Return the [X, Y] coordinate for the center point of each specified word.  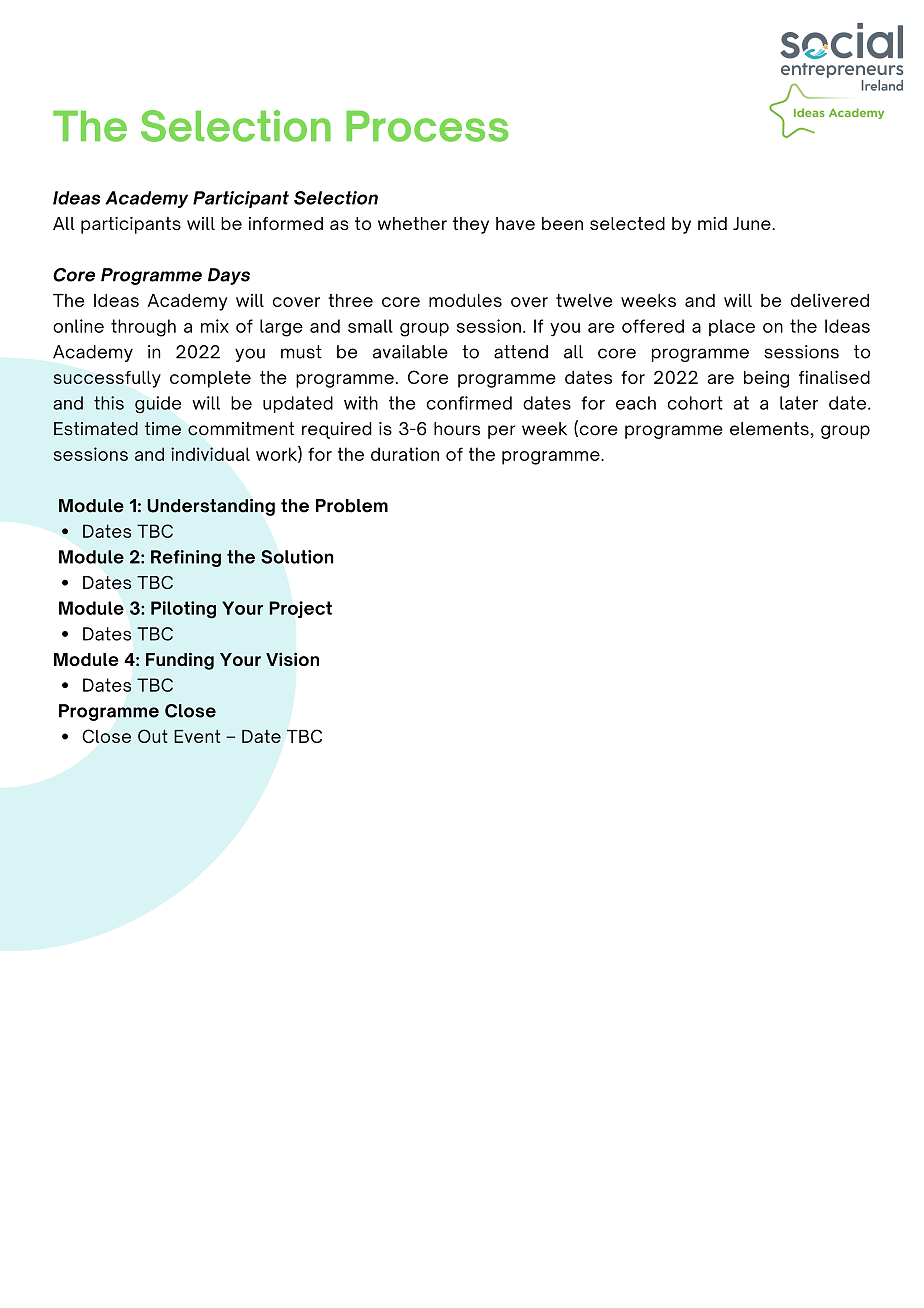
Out [153, 736]
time [163, 429]
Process [427, 126]
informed [286, 223]
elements [769, 429]
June [753, 223]
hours [457, 429]
